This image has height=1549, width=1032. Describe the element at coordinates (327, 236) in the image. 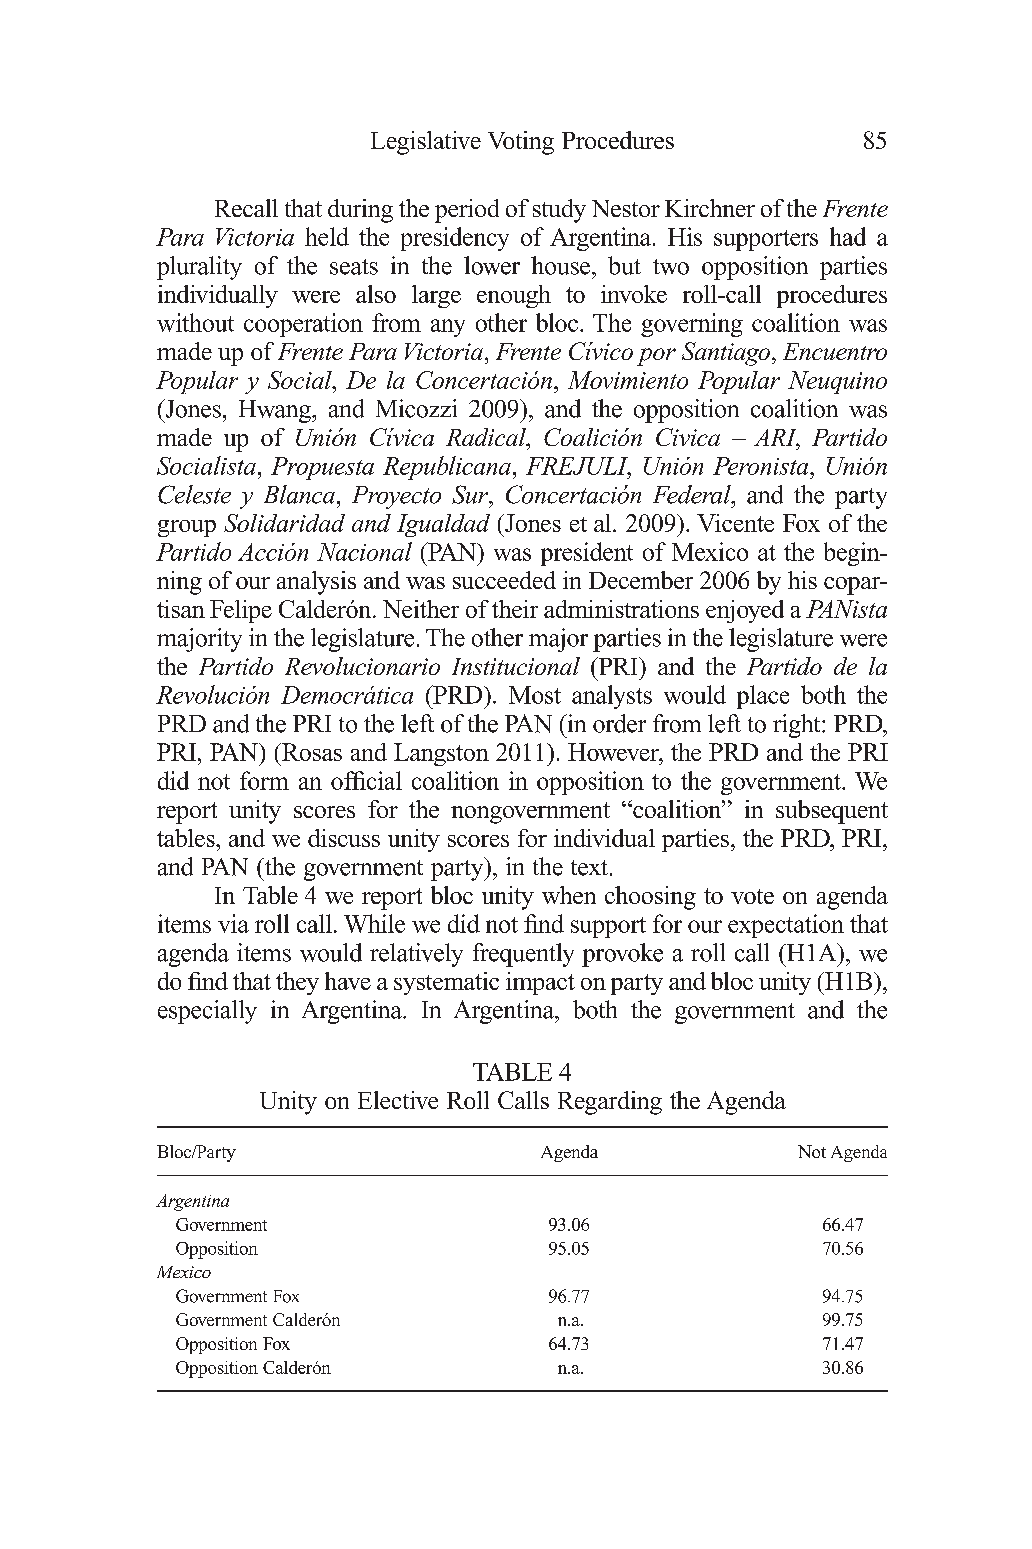

I see `held` at that location.
